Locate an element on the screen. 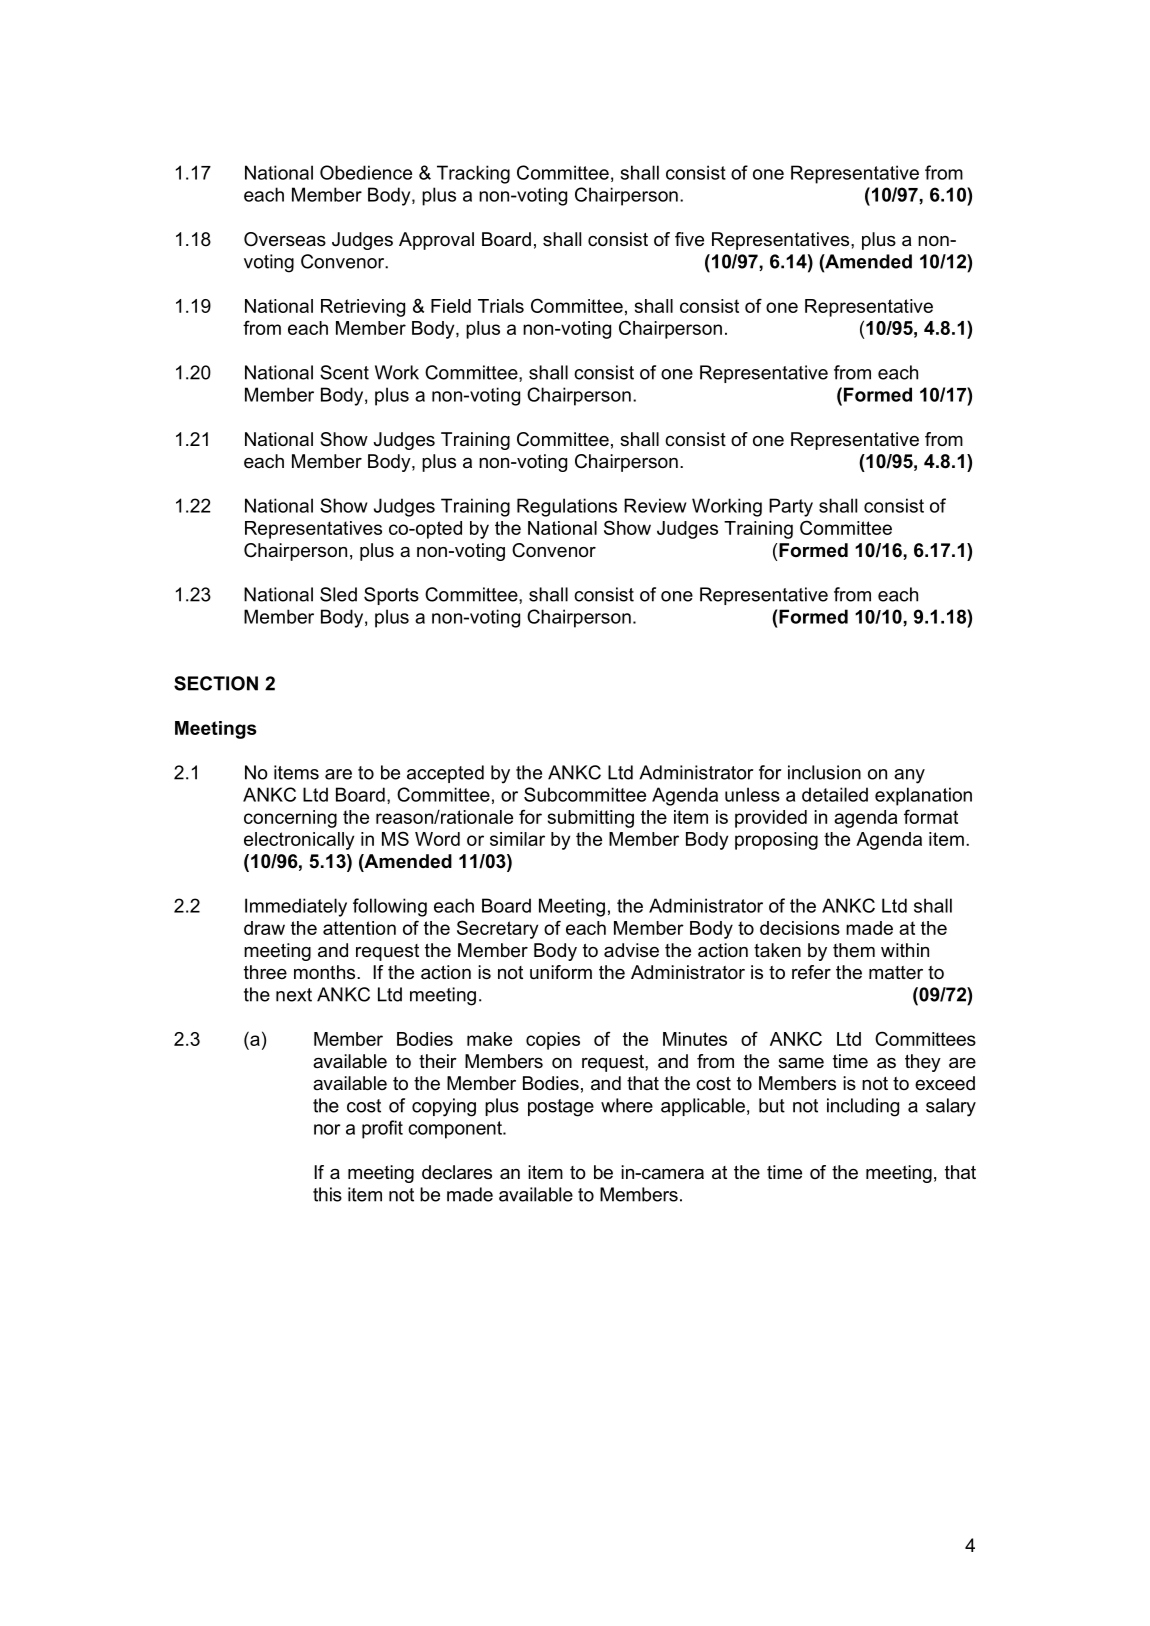 This screenshot has height=1626, width=1150. five is located at coordinates (689, 239).
